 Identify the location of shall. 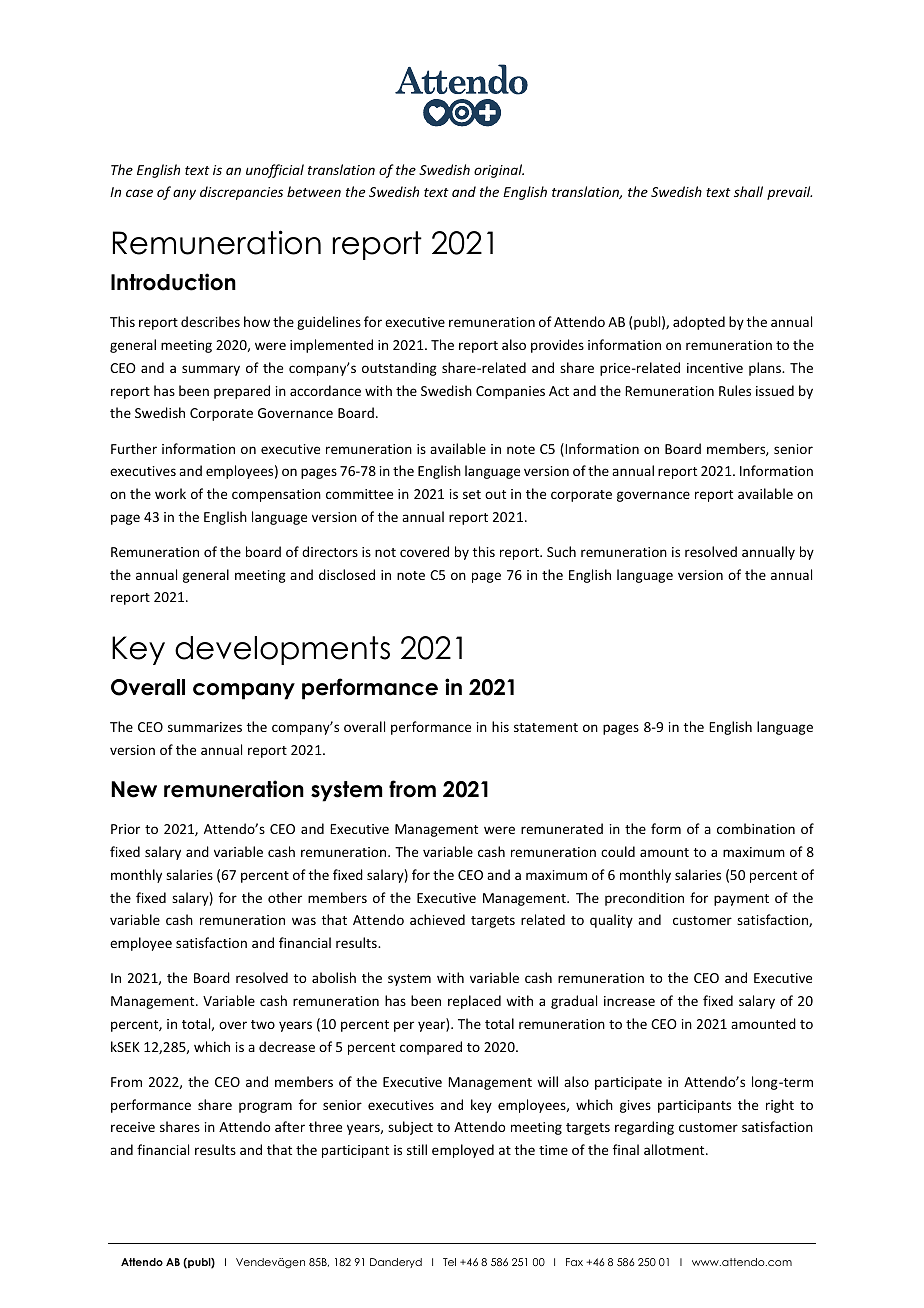
(748, 191).
